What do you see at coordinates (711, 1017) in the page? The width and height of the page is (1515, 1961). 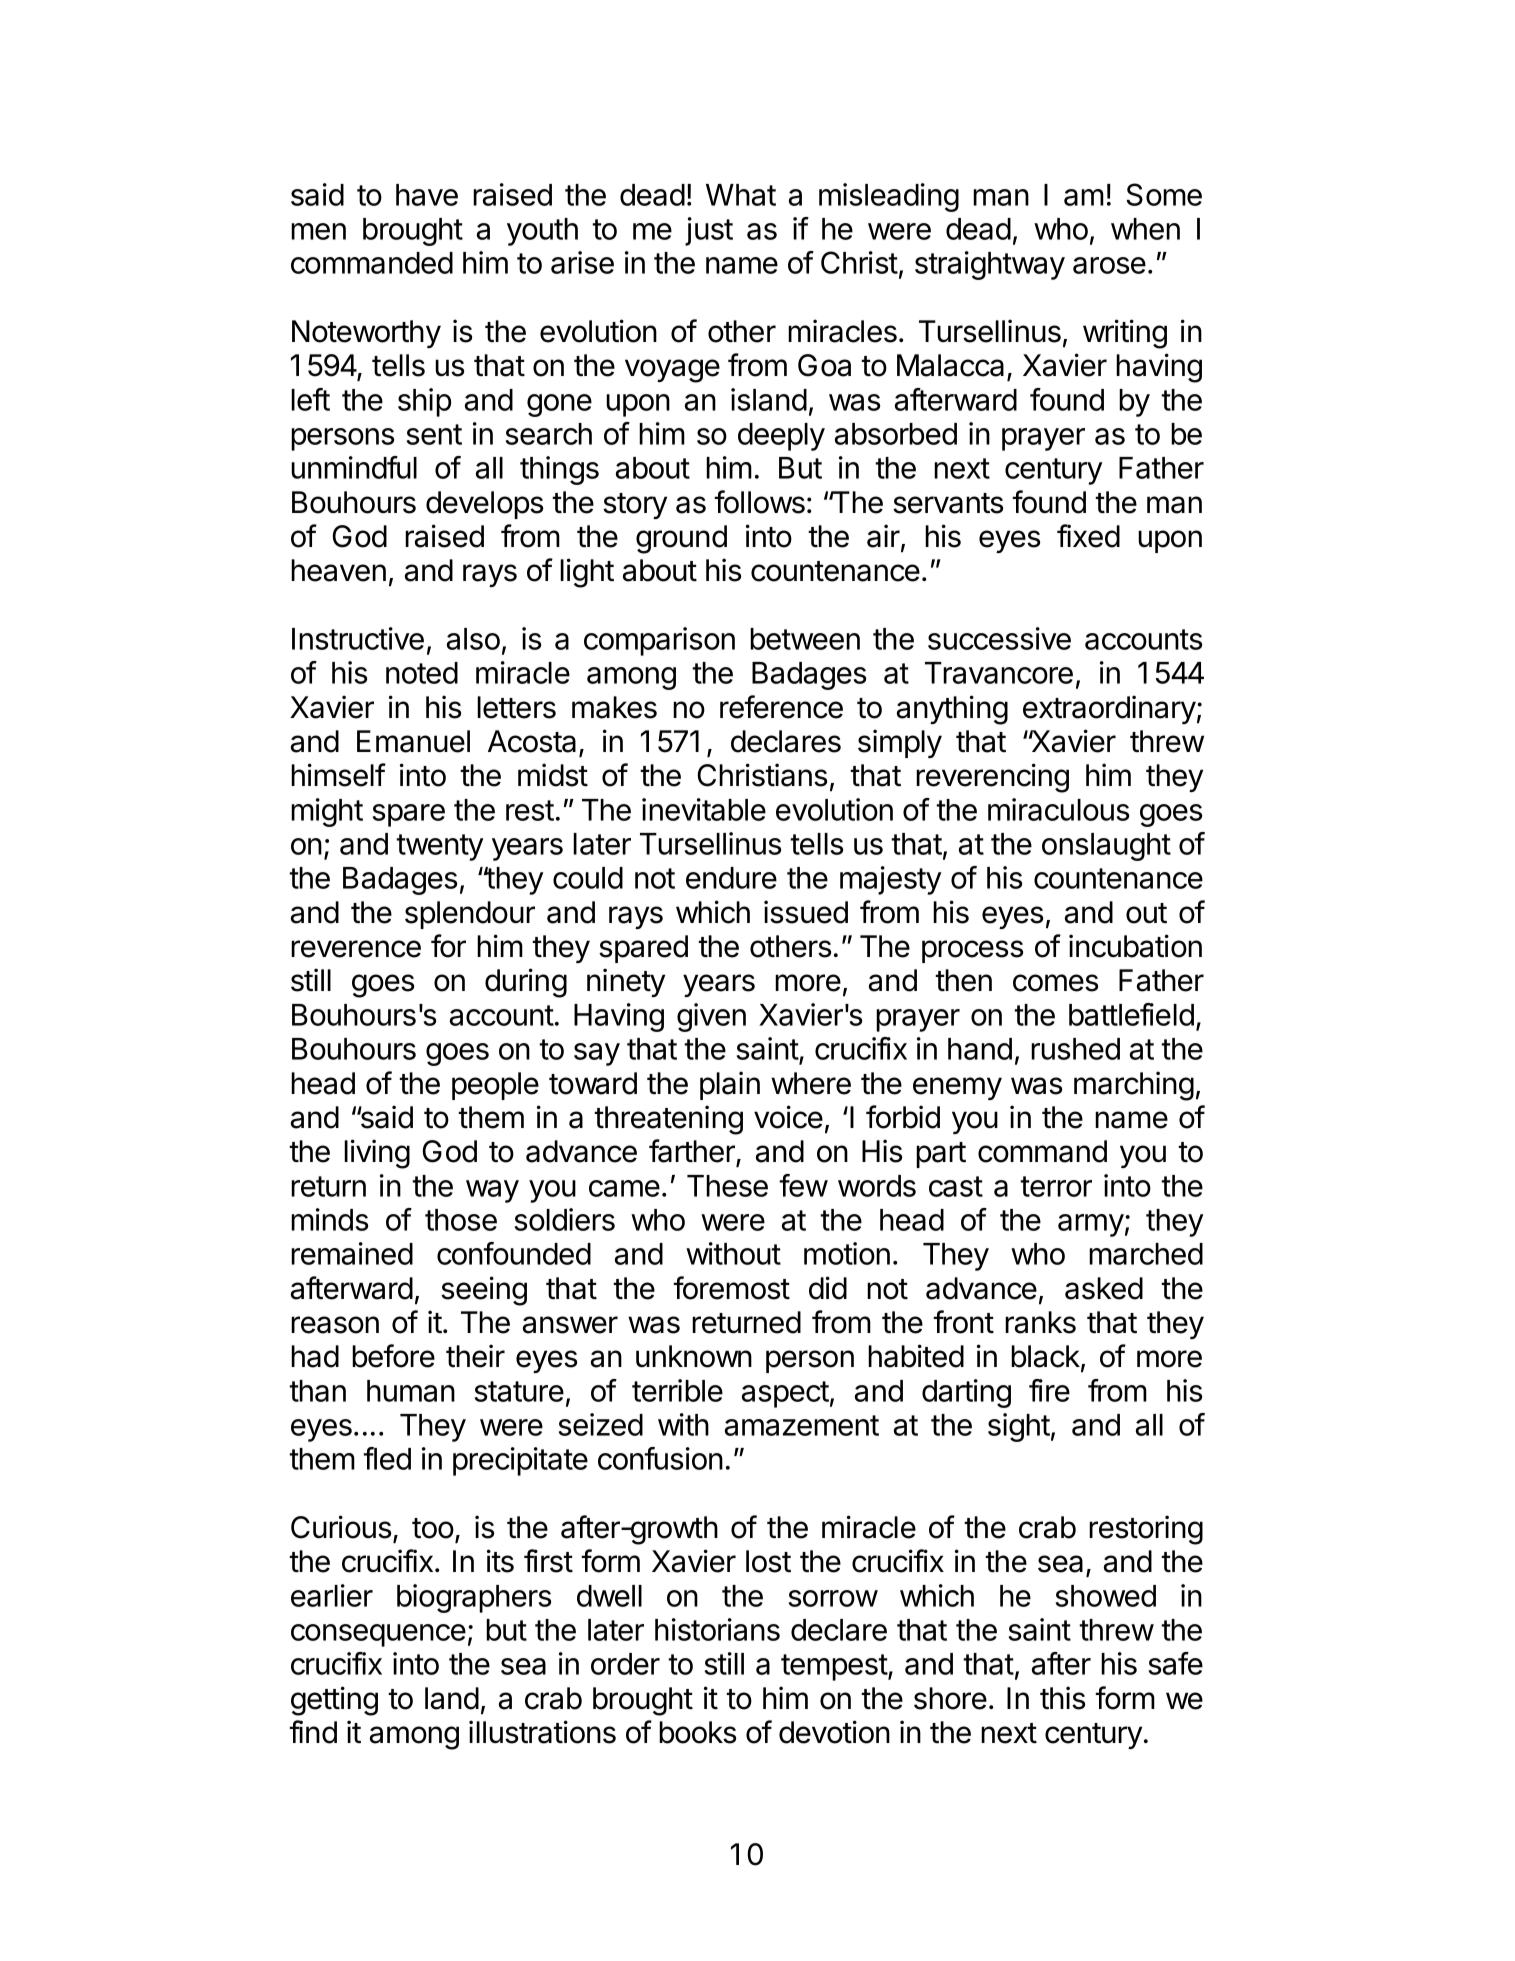 I see `given` at bounding box center [711, 1017].
